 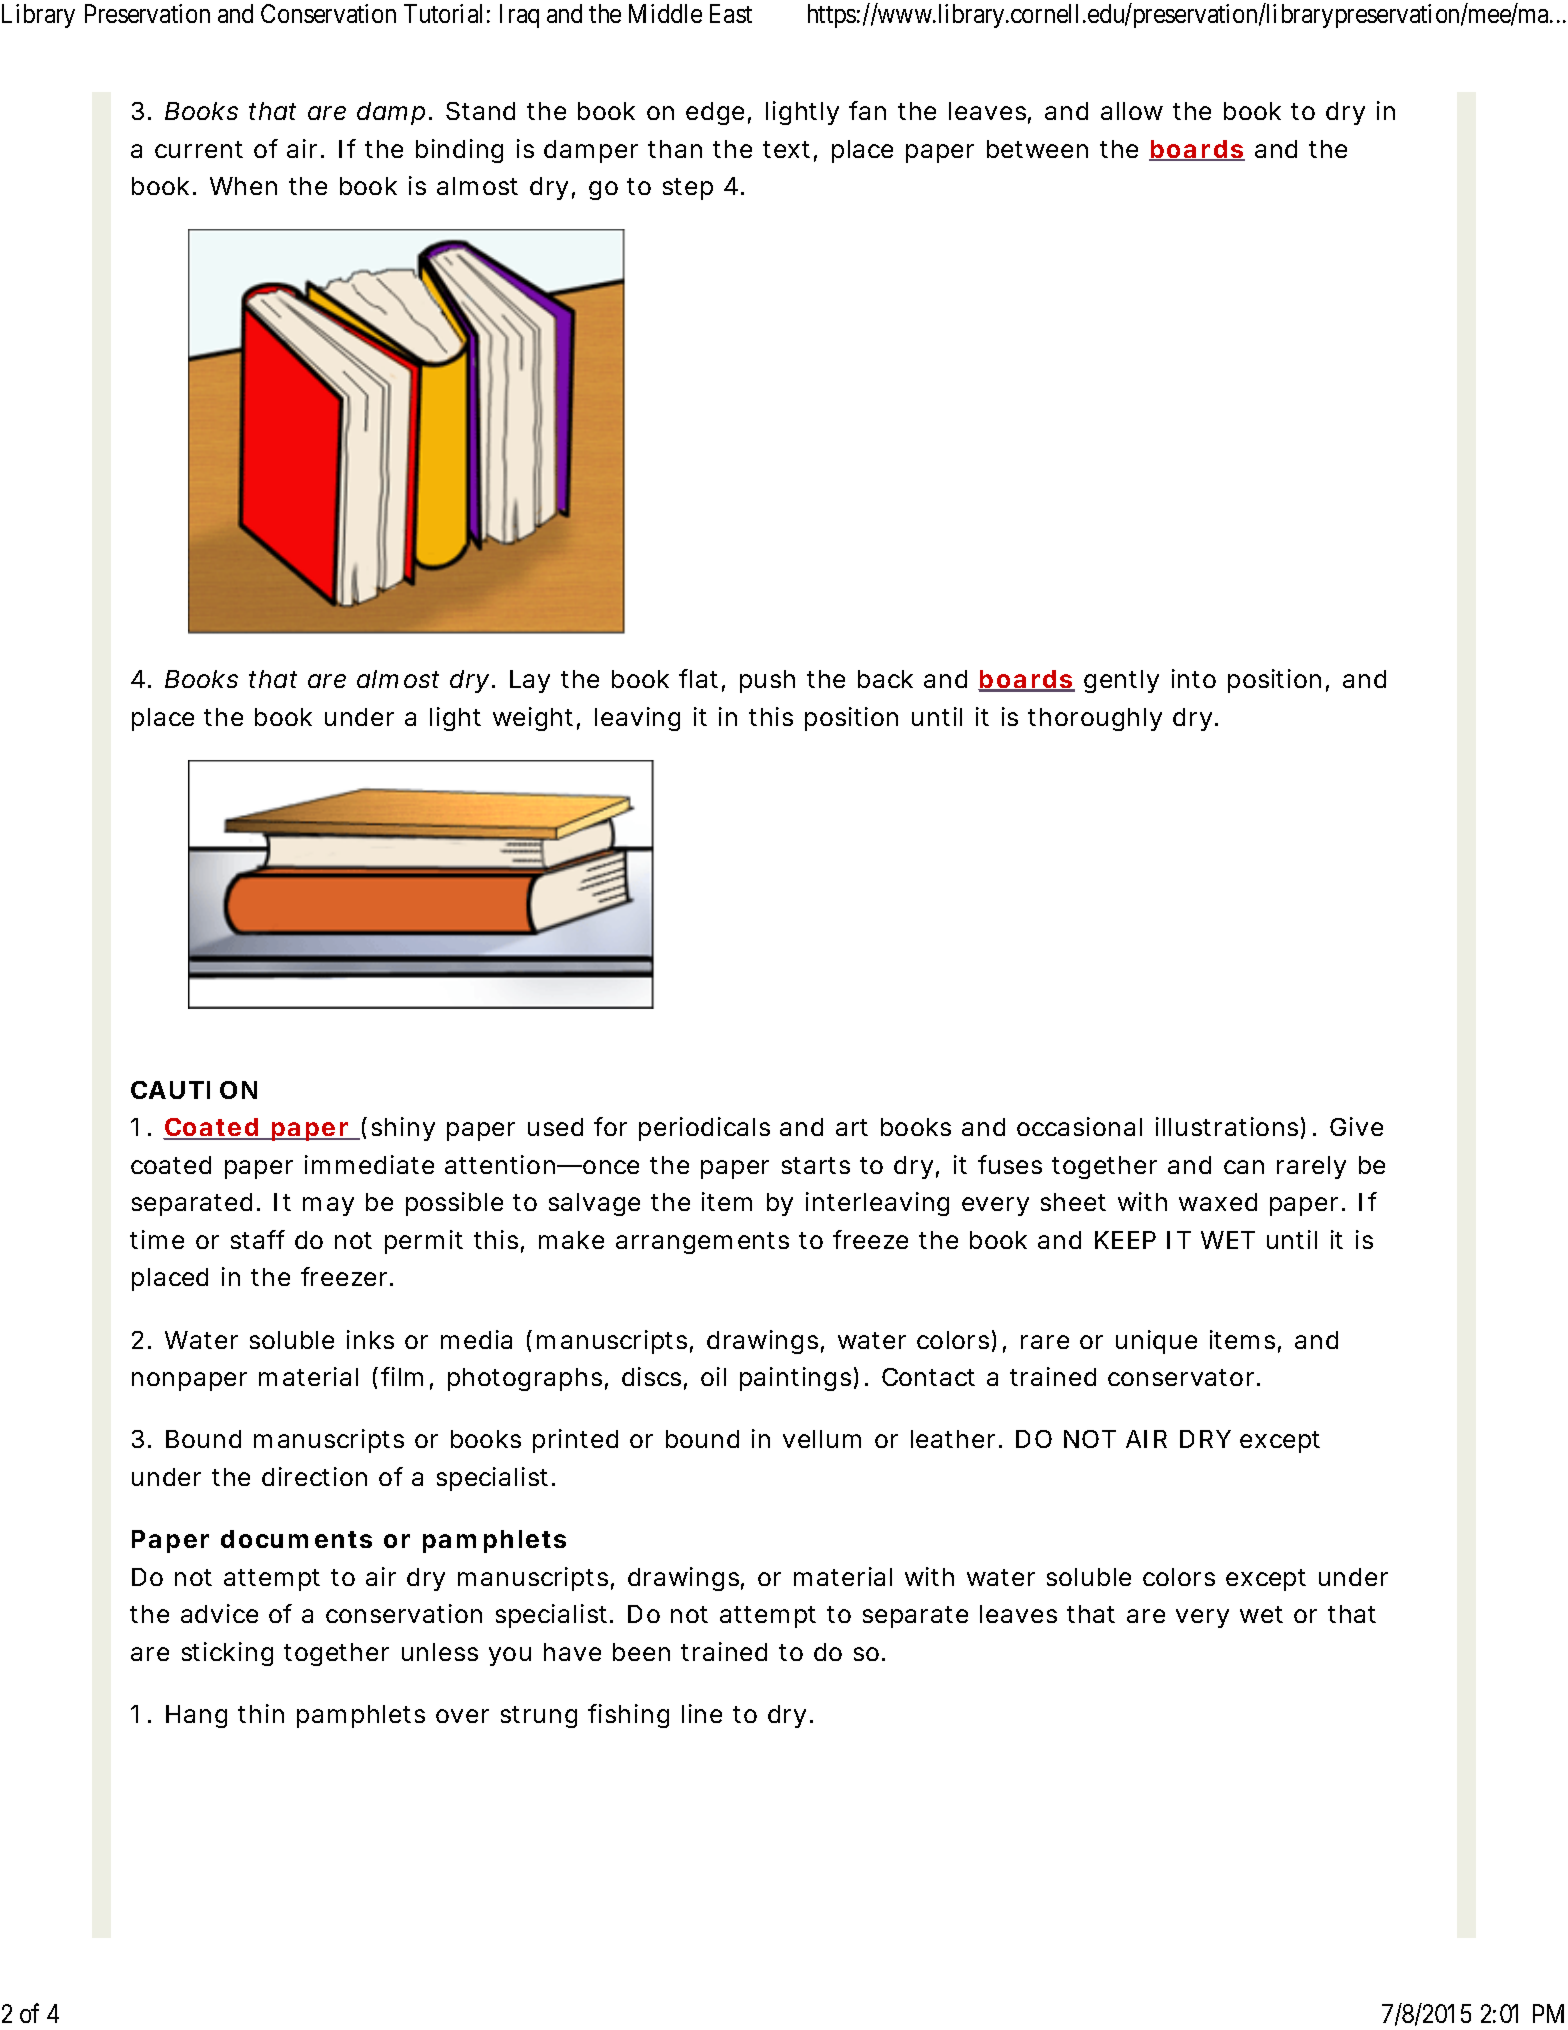 What do you see at coordinates (702, 1713) in the screenshot?
I see `line` at bounding box center [702, 1713].
